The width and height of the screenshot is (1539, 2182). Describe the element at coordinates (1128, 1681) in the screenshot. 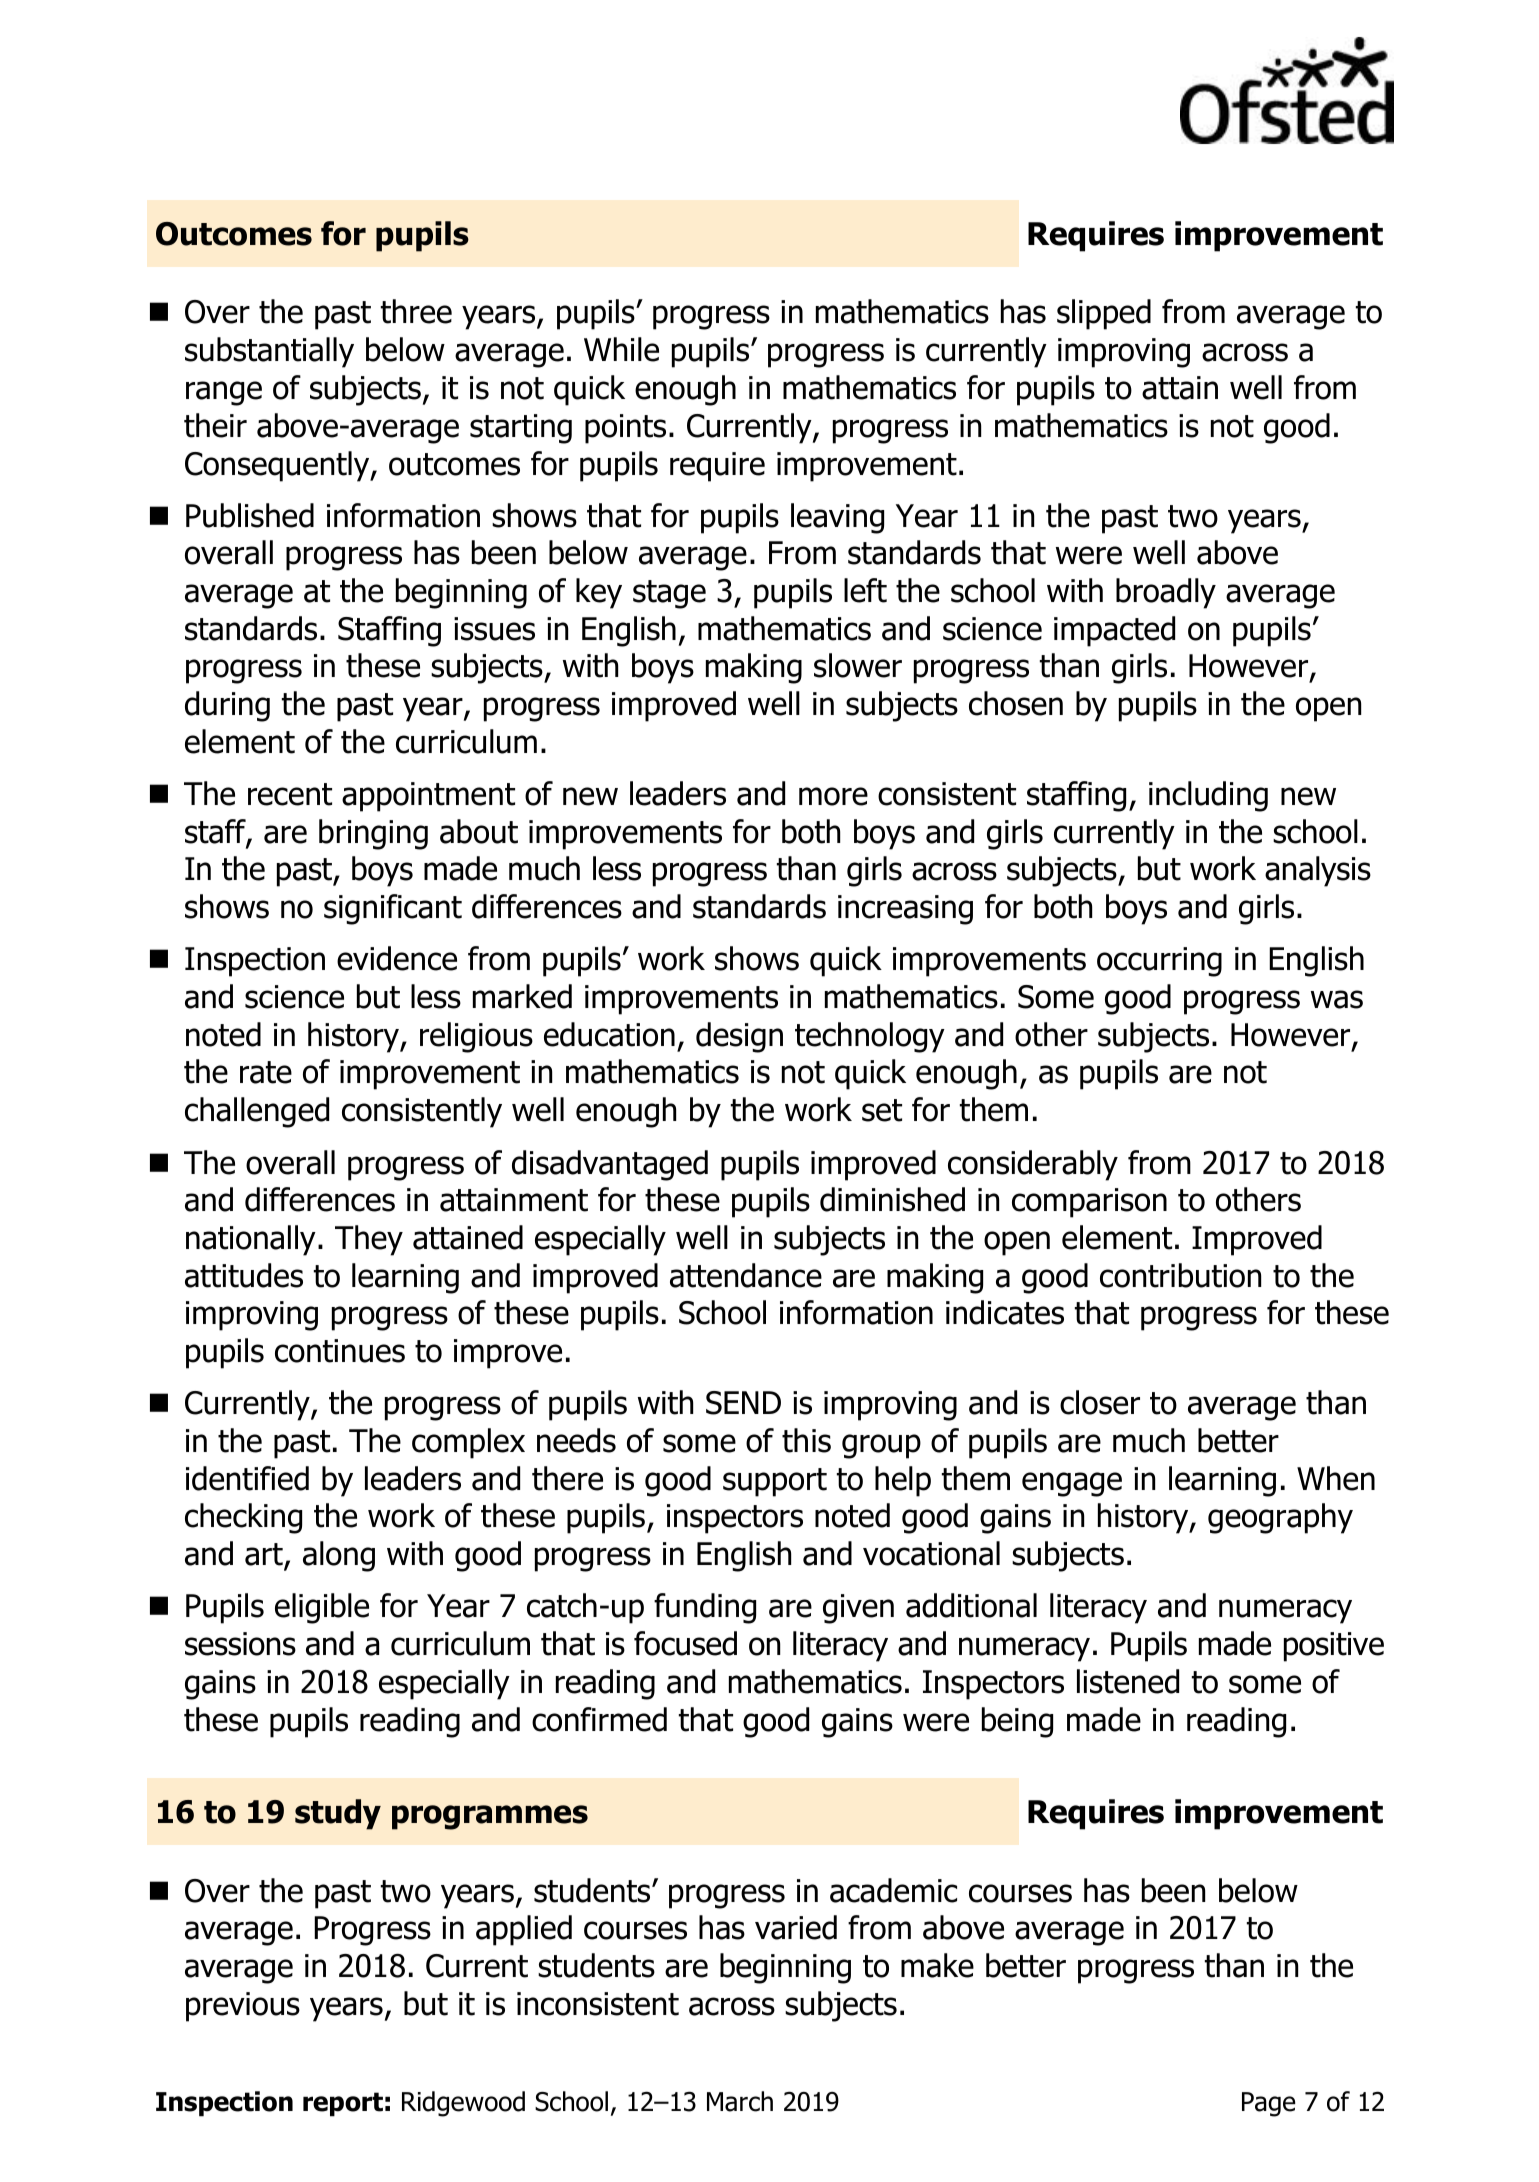

I see `listened` at that location.
